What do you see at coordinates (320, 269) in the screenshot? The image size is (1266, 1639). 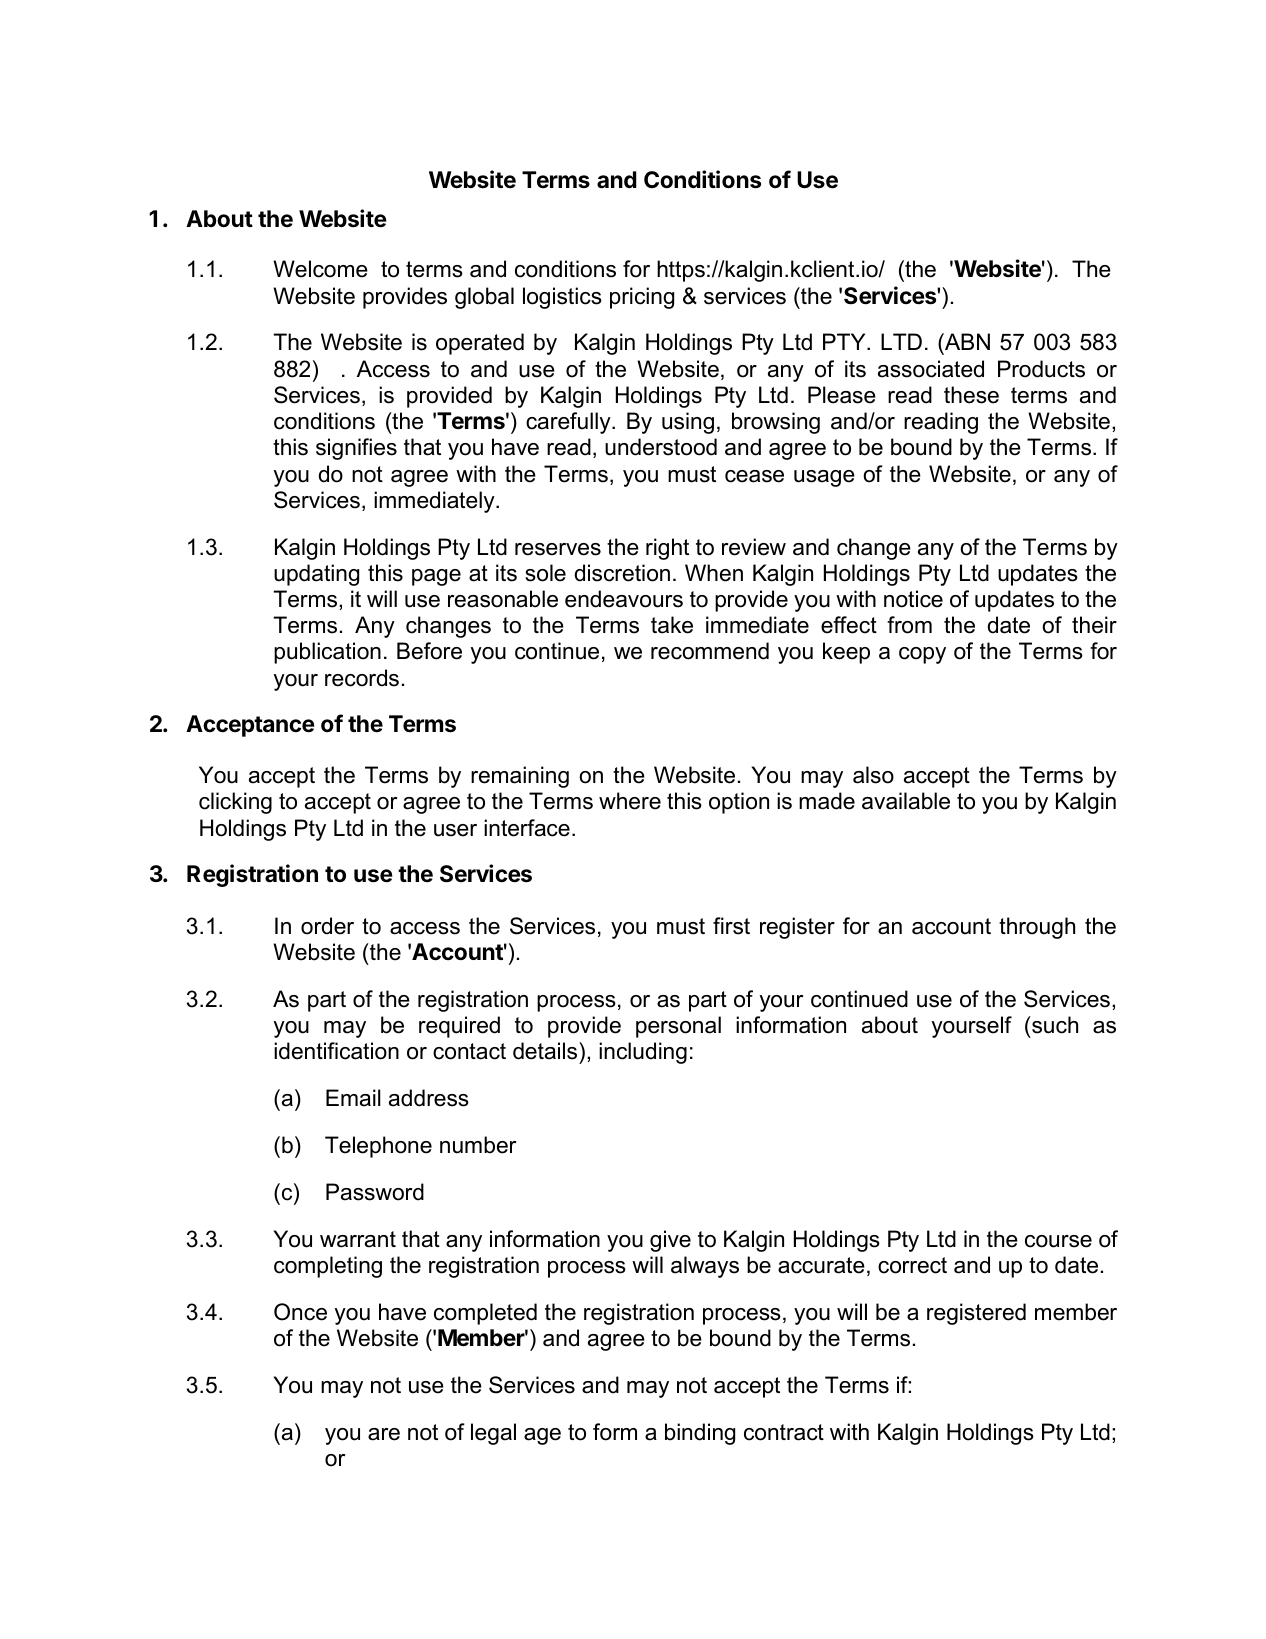 I see `Welcome` at bounding box center [320, 269].
